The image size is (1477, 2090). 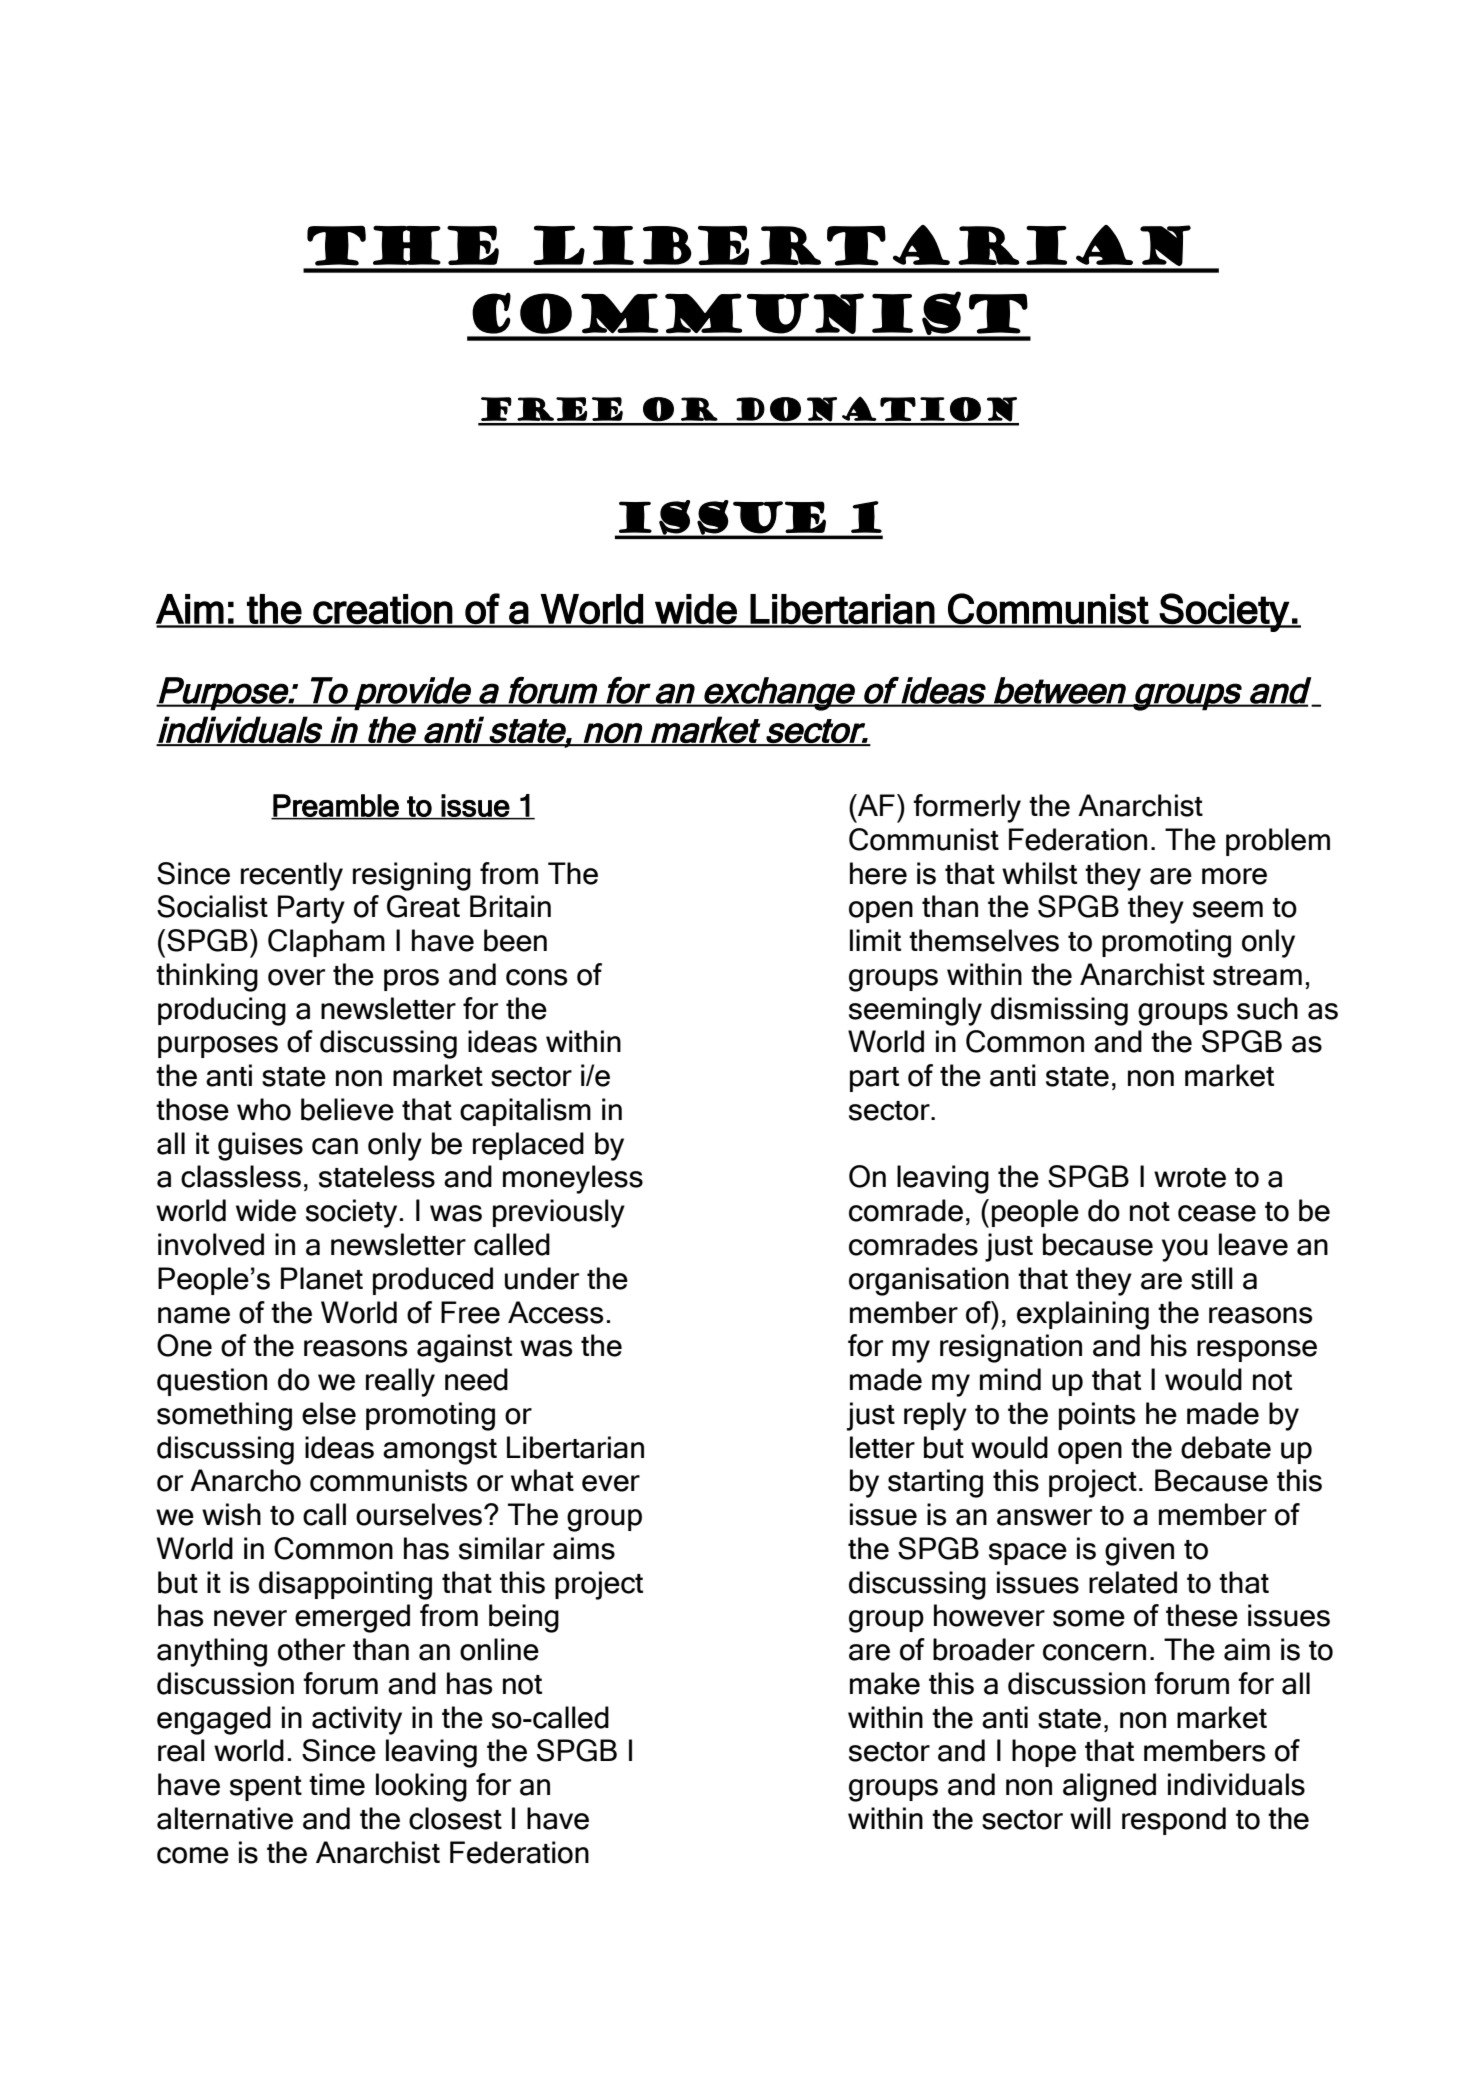 I want to click on can, so click(x=335, y=1146).
